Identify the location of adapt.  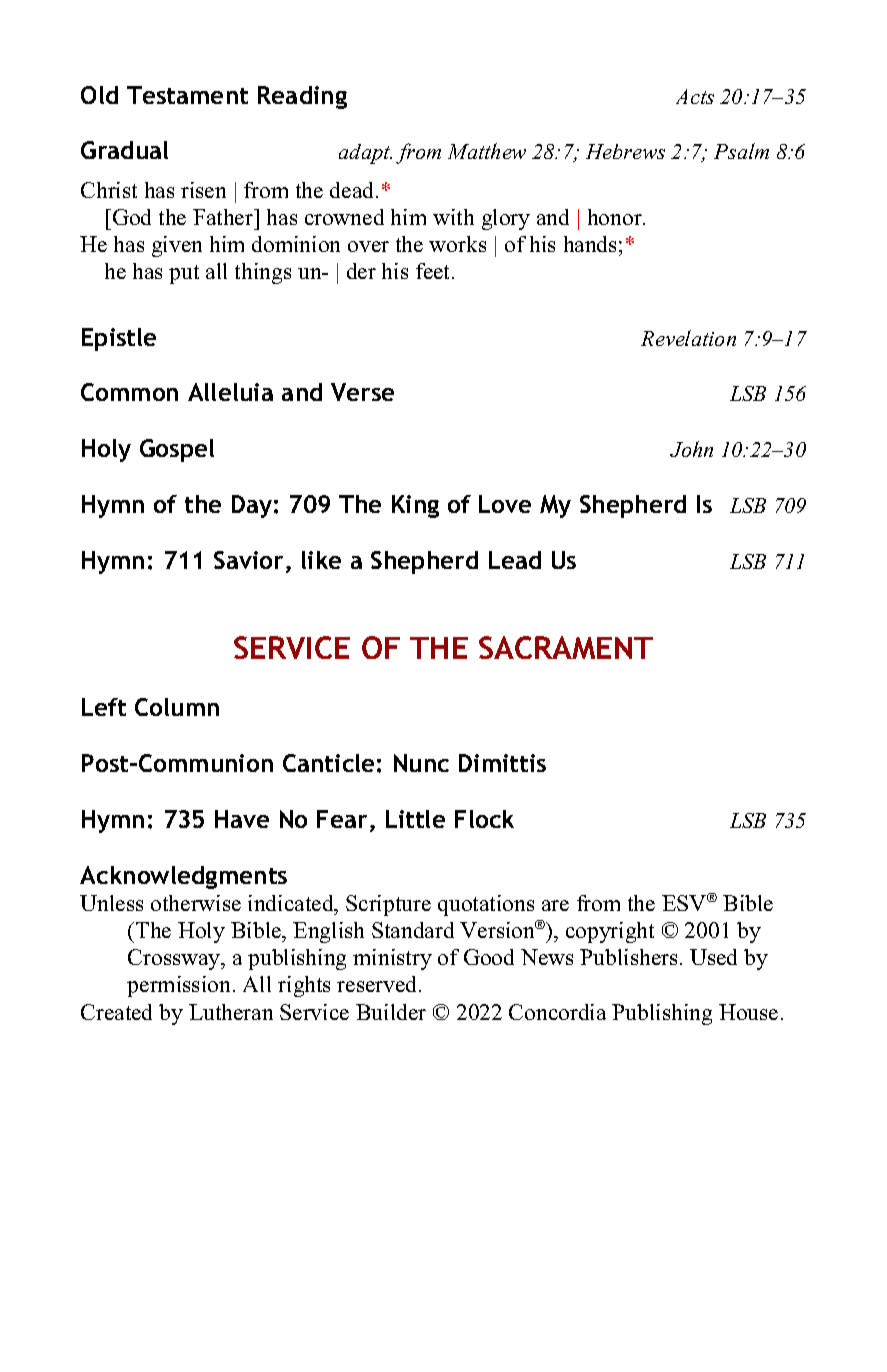
(365, 154).
